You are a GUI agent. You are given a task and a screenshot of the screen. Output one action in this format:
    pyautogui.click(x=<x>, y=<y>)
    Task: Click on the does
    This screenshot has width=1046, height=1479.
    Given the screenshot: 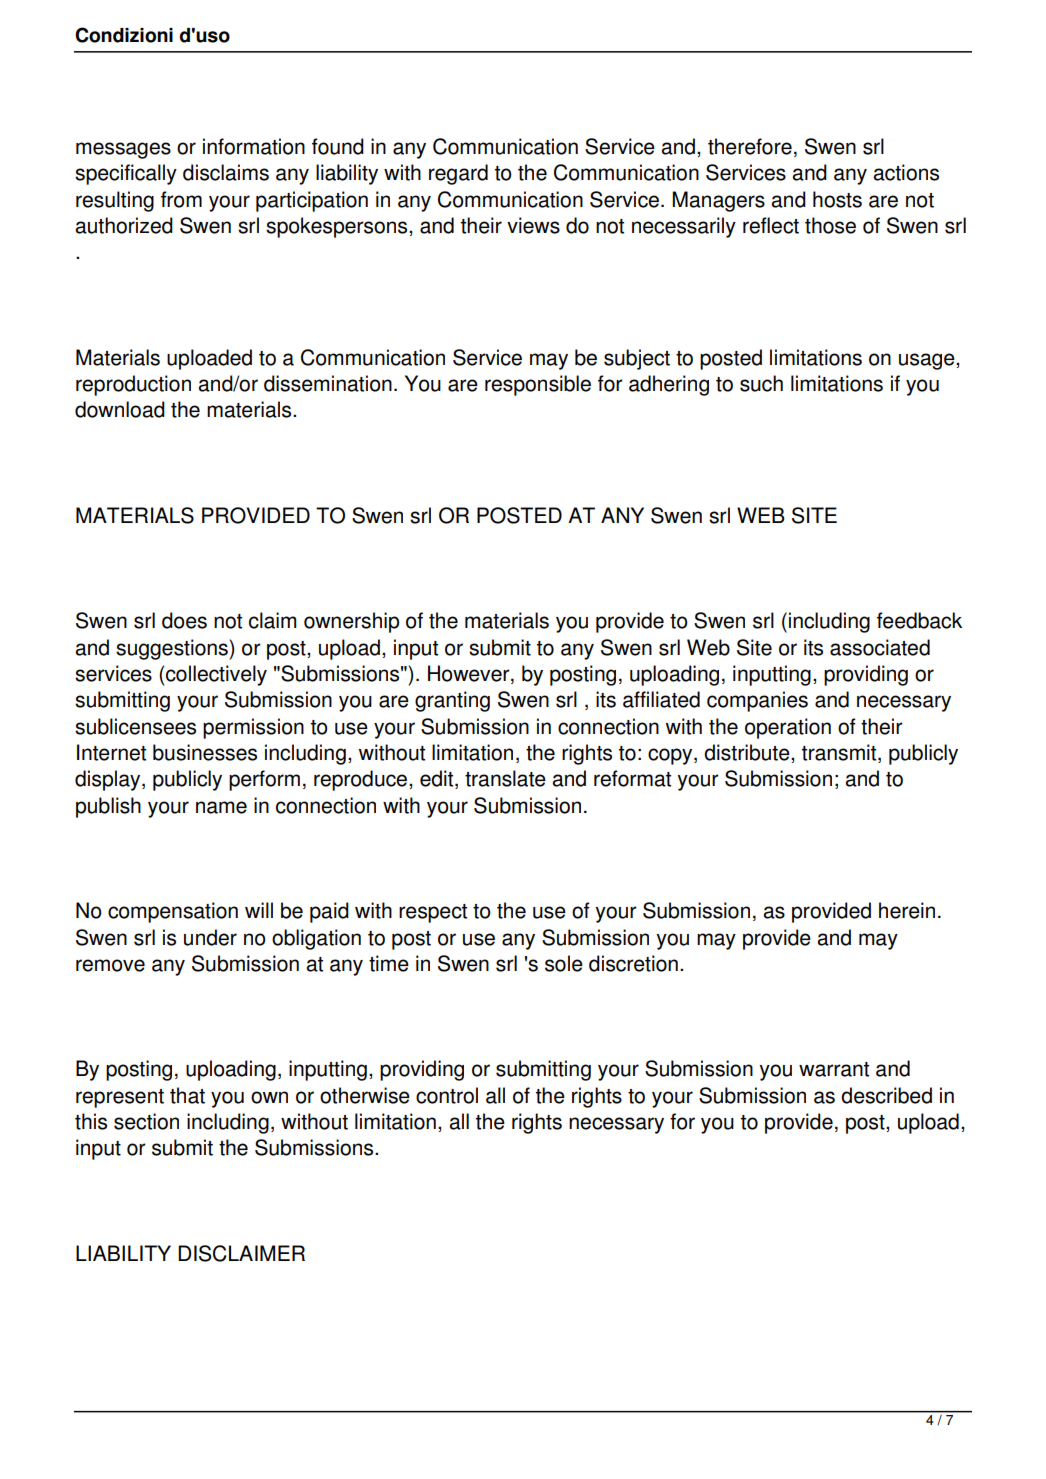 What is the action you would take?
    pyautogui.click(x=184, y=620)
